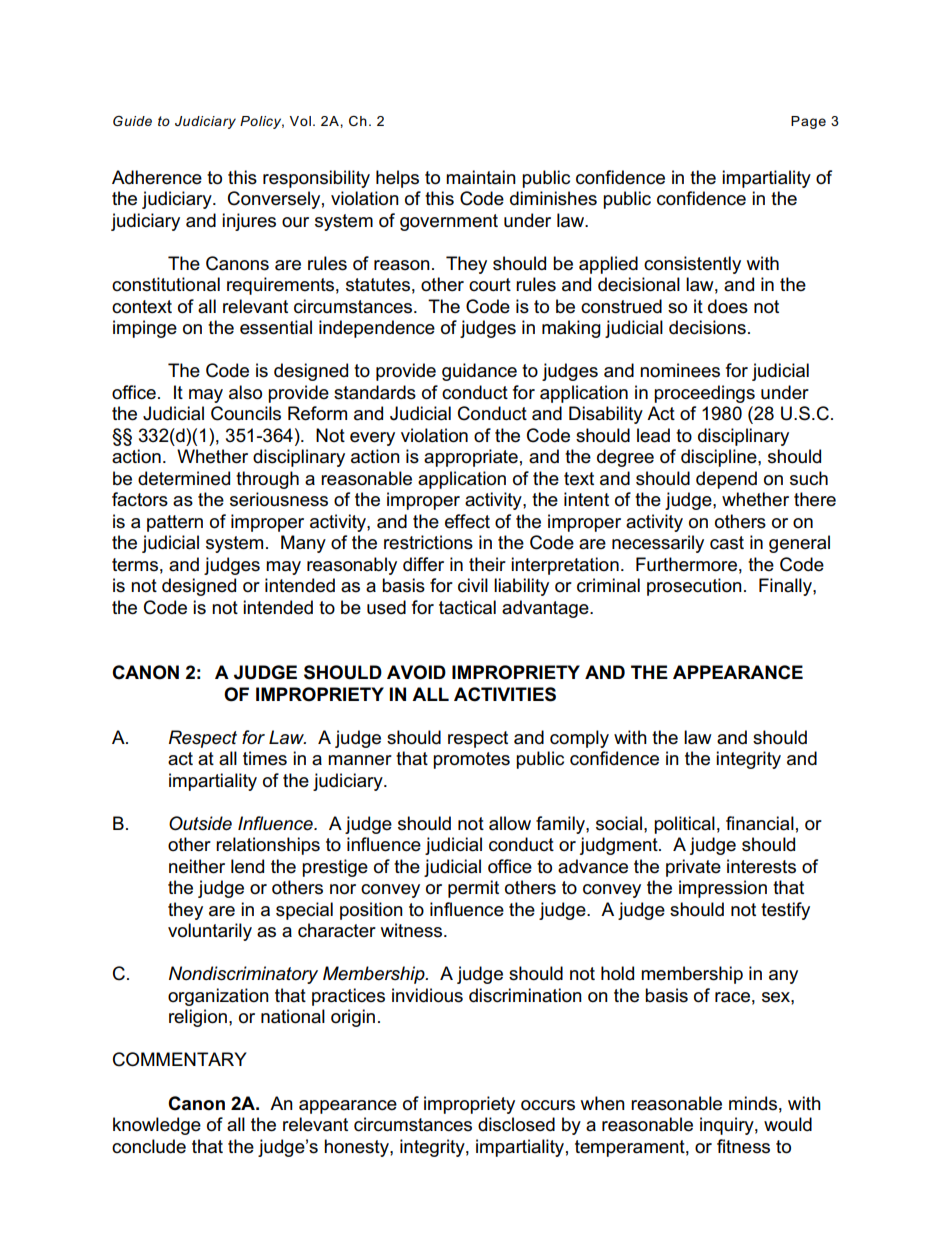 The width and height of the screenshot is (952, 1233). Describe the element at coordinates (808, 122) in the screenshot. I see `Page` at that location.
